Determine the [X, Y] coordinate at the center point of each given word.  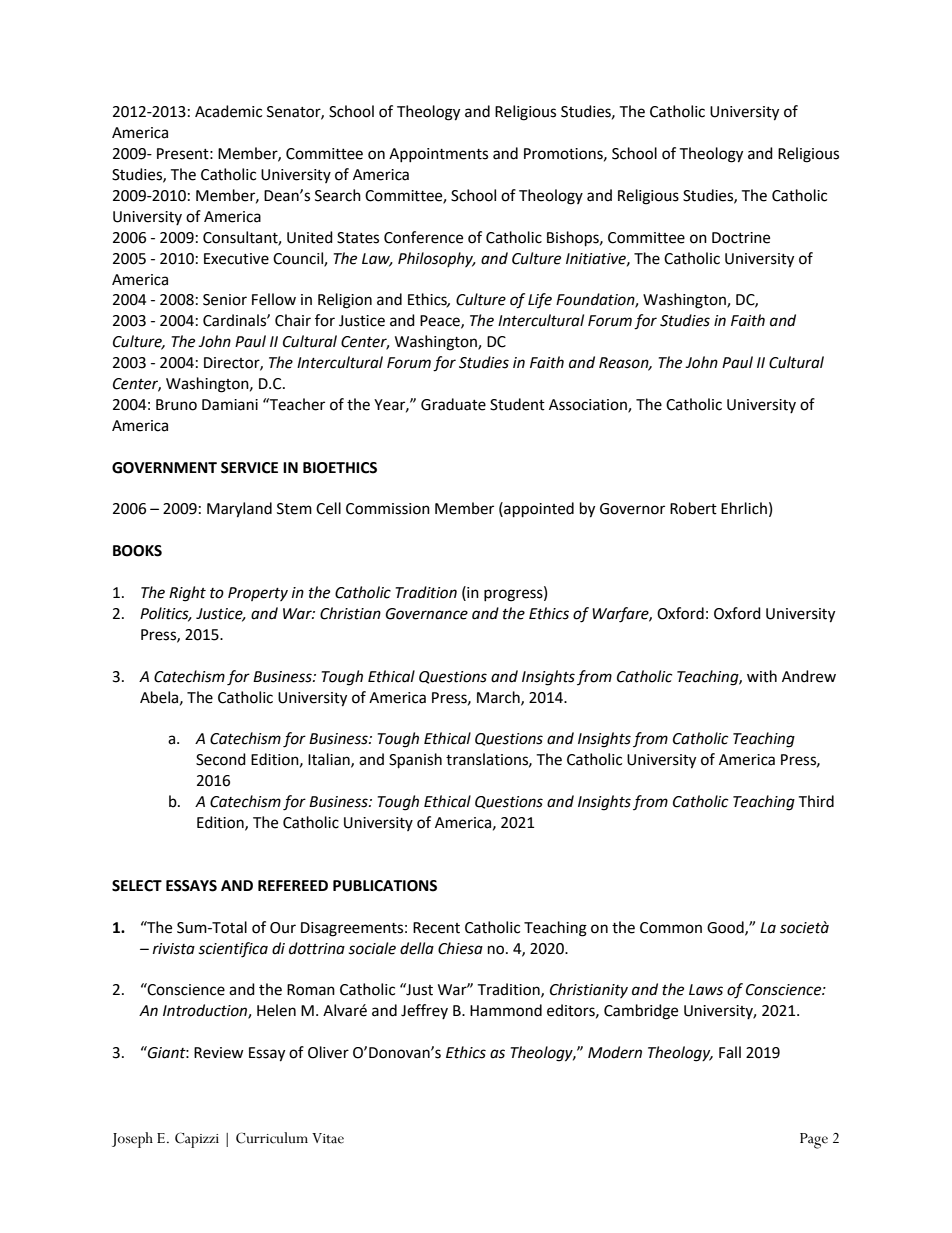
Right [187, 594]
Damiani [230, 405]
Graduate [453, 404]
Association [589, 405]
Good [726, 928]
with [762, 676]
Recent [436, 928]
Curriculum [272, 1138]
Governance [427, 614]
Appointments [438, 155]
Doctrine [741, 238]
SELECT [137, 886]
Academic [228, 111]
